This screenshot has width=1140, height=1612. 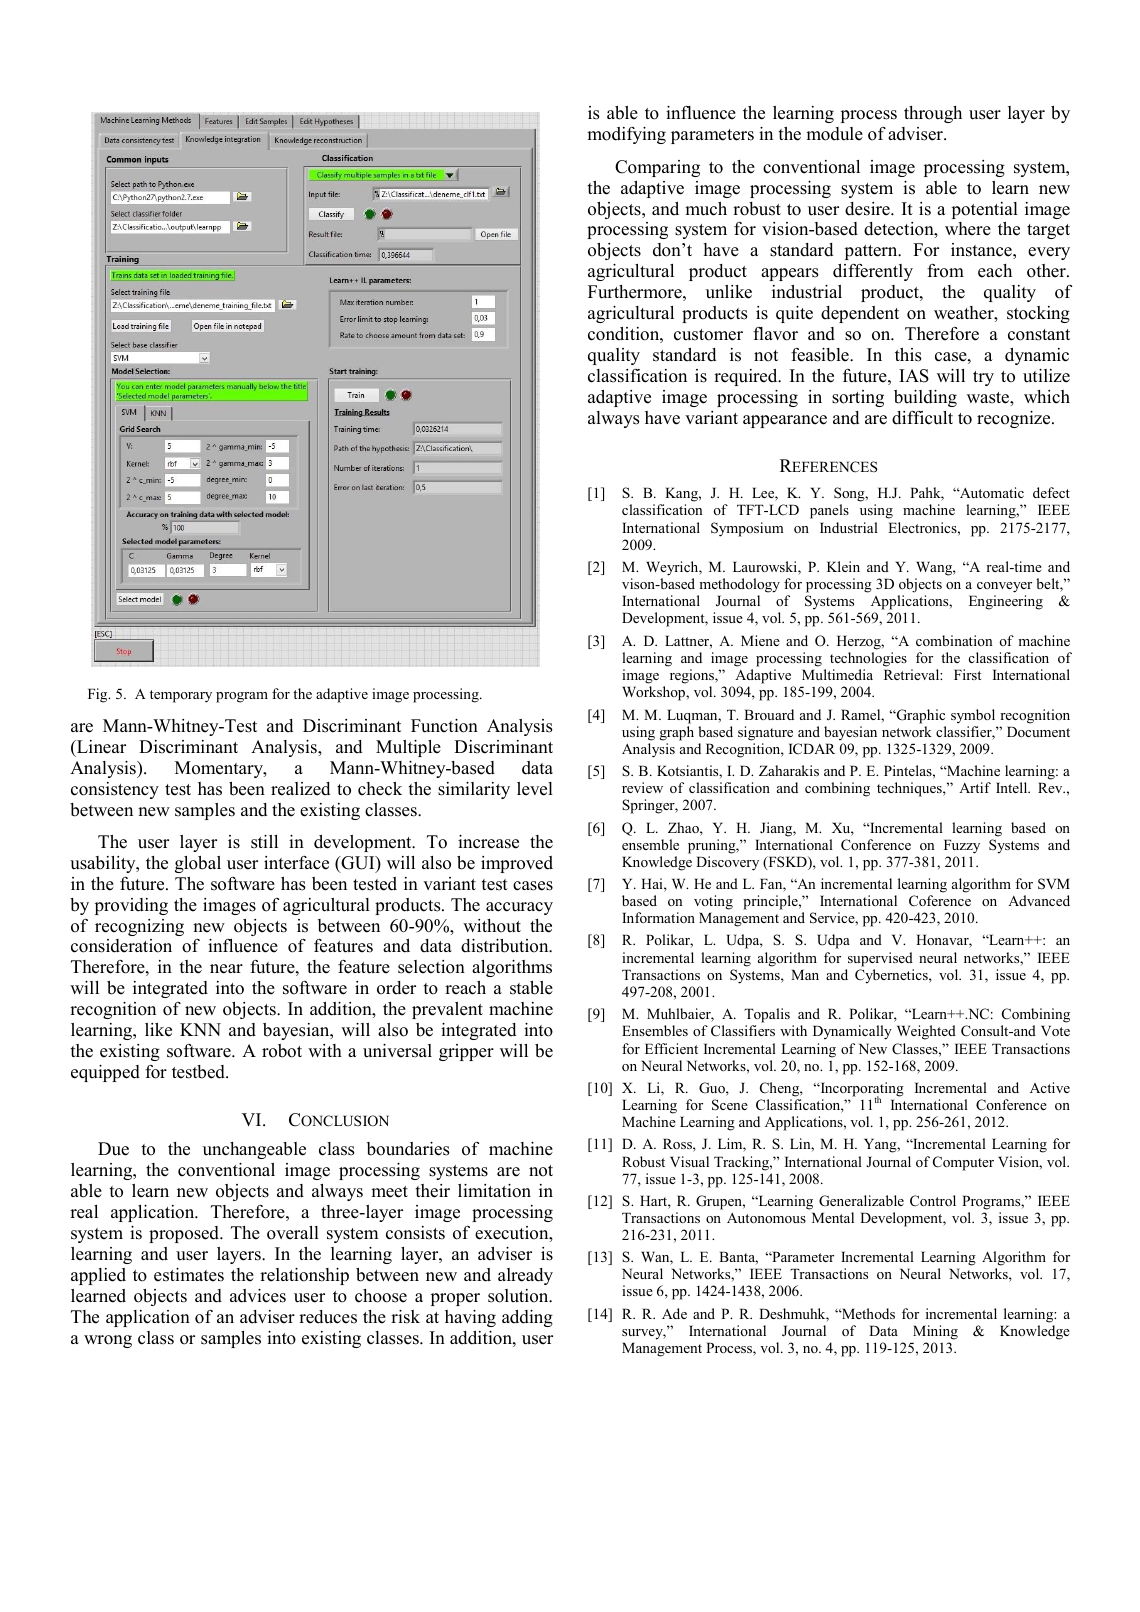 What do you see at coordinates (626, 135) in the screenshot?
I see `modifying` at bounding box center [626, 135].
